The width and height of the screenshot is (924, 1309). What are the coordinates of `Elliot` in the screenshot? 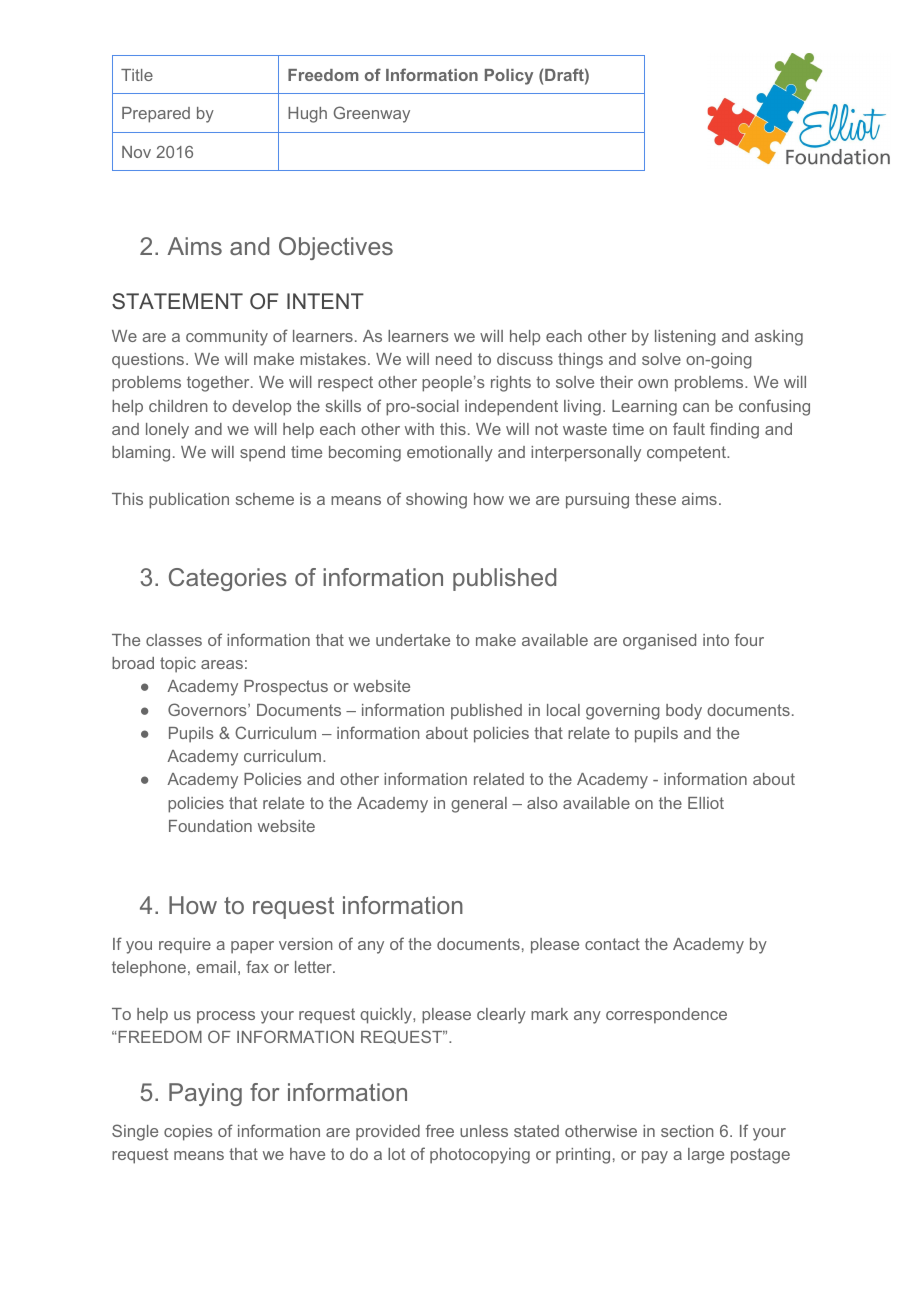 It's located at (706, 803).
